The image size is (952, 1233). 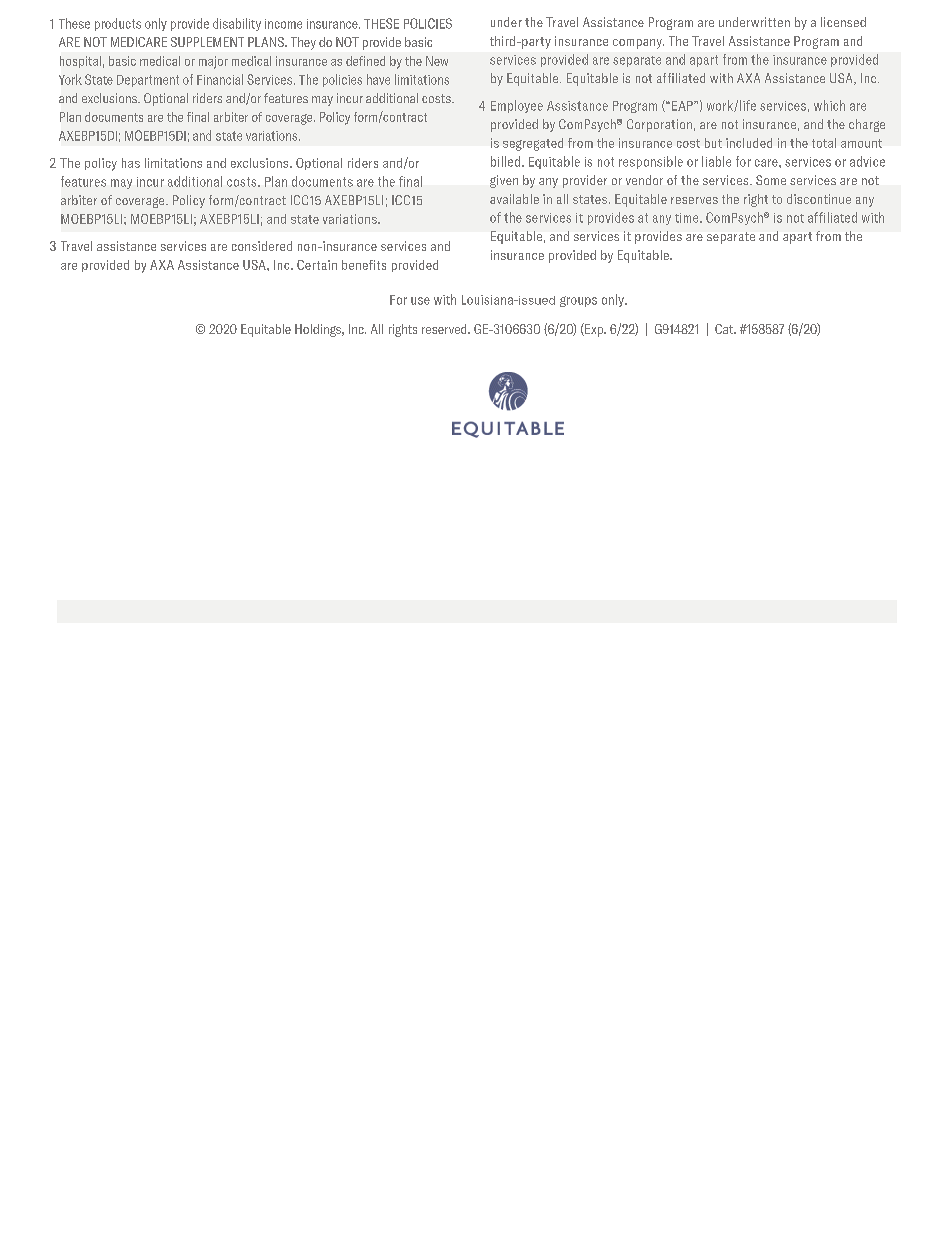 What do you see at coordinates (420, 301) in the image?
I see `use` at bounding box center [420, 301].
